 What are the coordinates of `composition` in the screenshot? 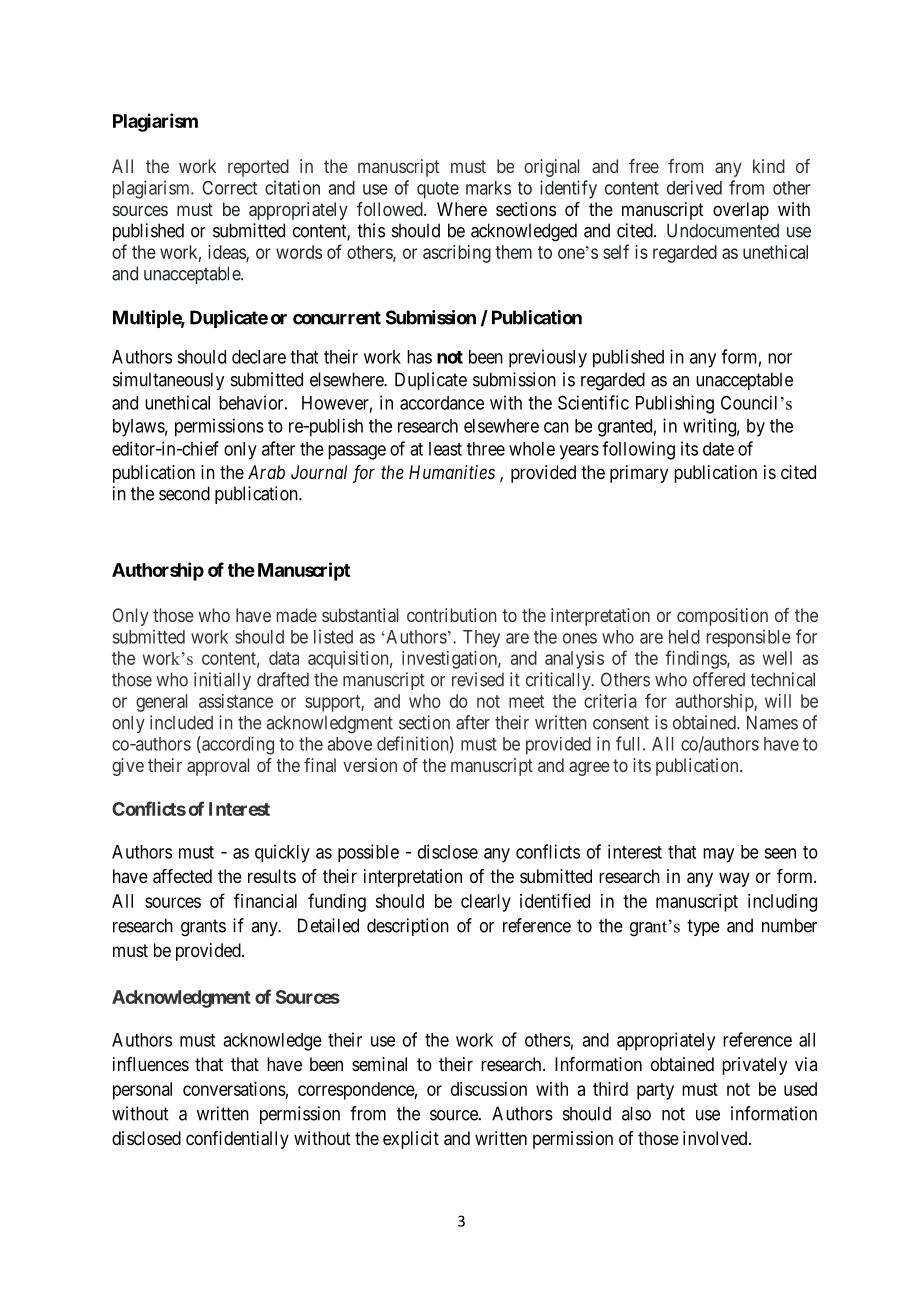 It's located at (722, 617).
